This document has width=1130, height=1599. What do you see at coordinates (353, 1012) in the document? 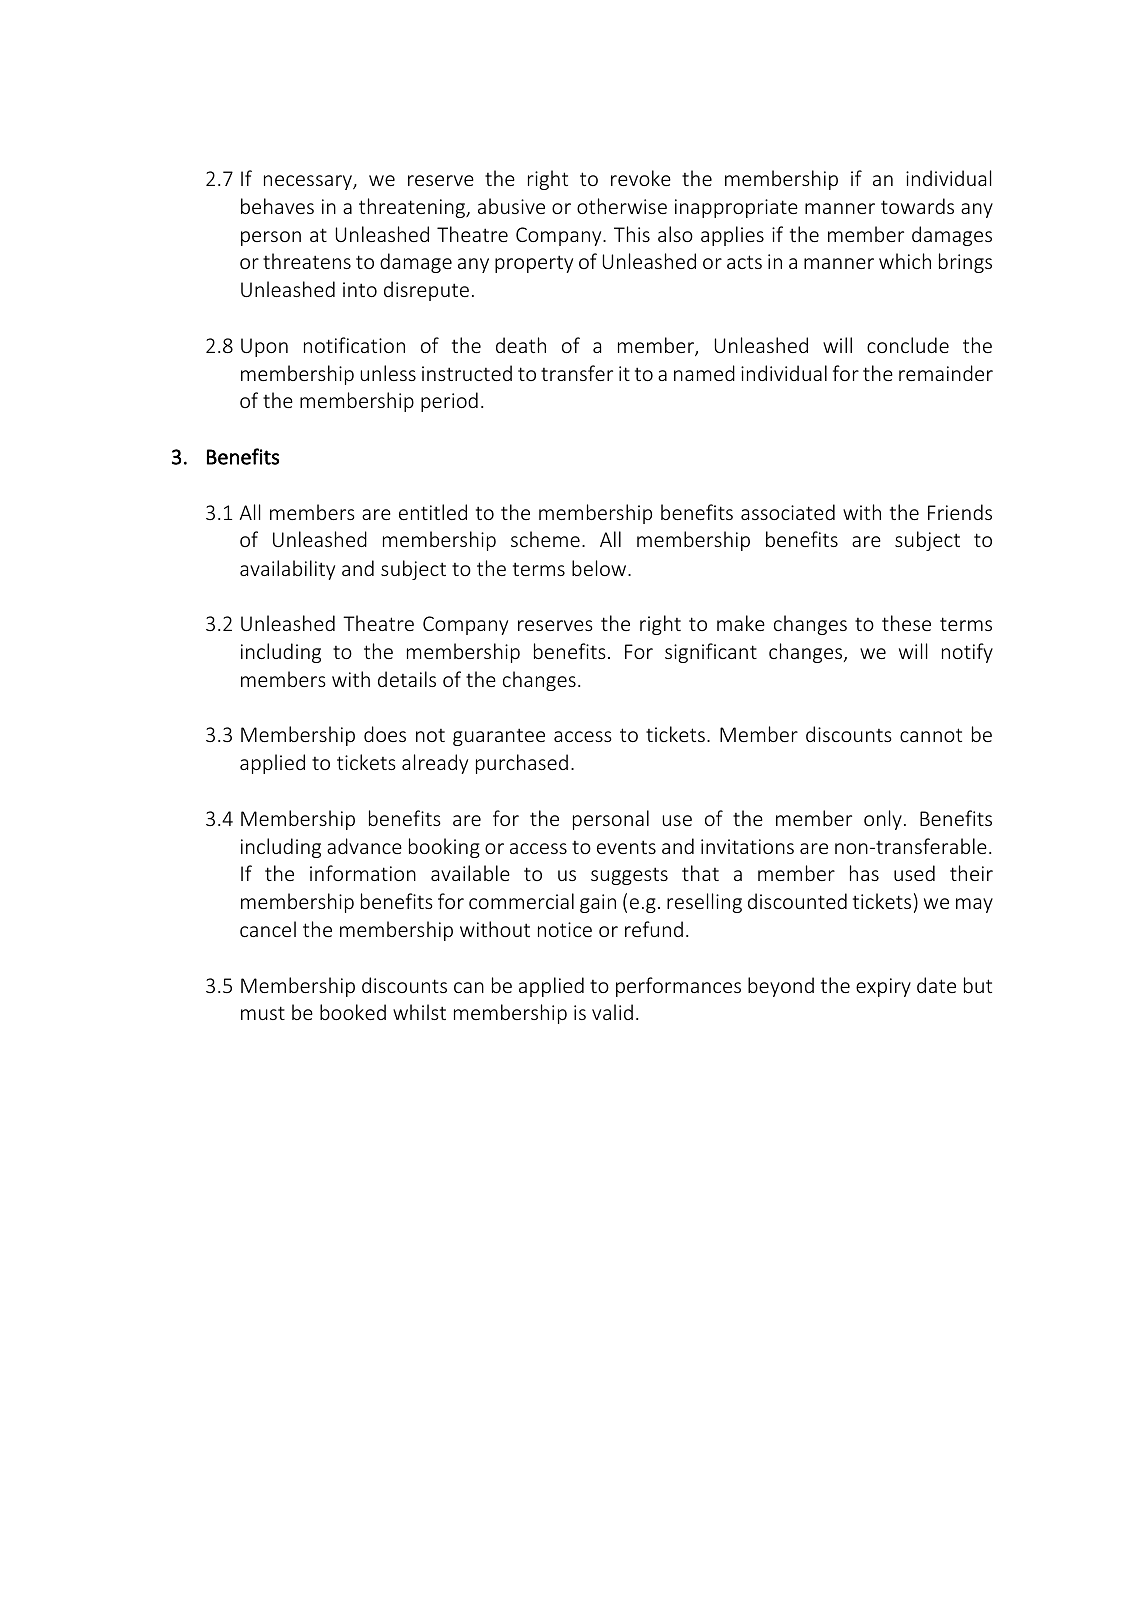
I see `booked` at bounding box center [353, 1012].
